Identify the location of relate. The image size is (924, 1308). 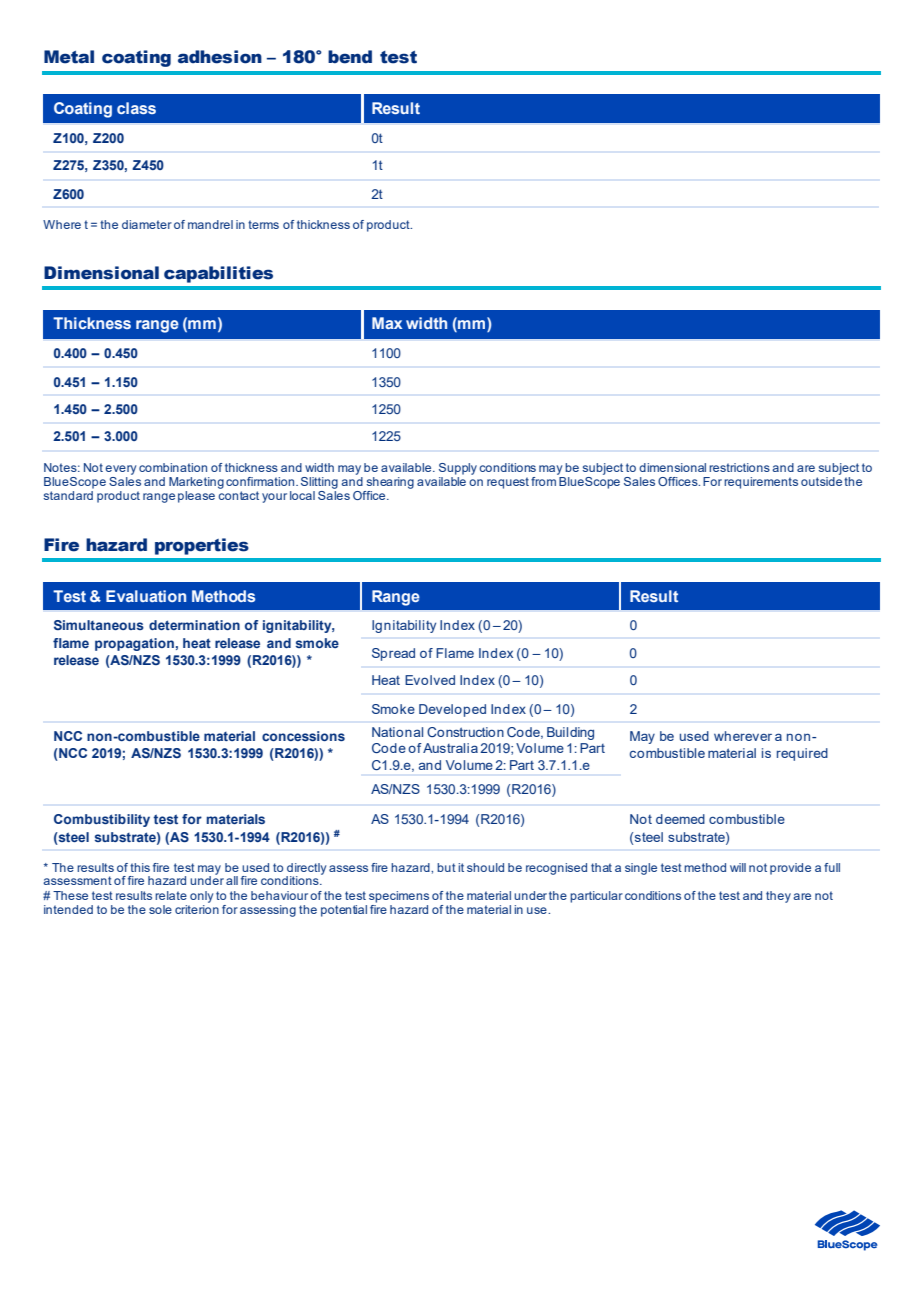
(171, 895).
